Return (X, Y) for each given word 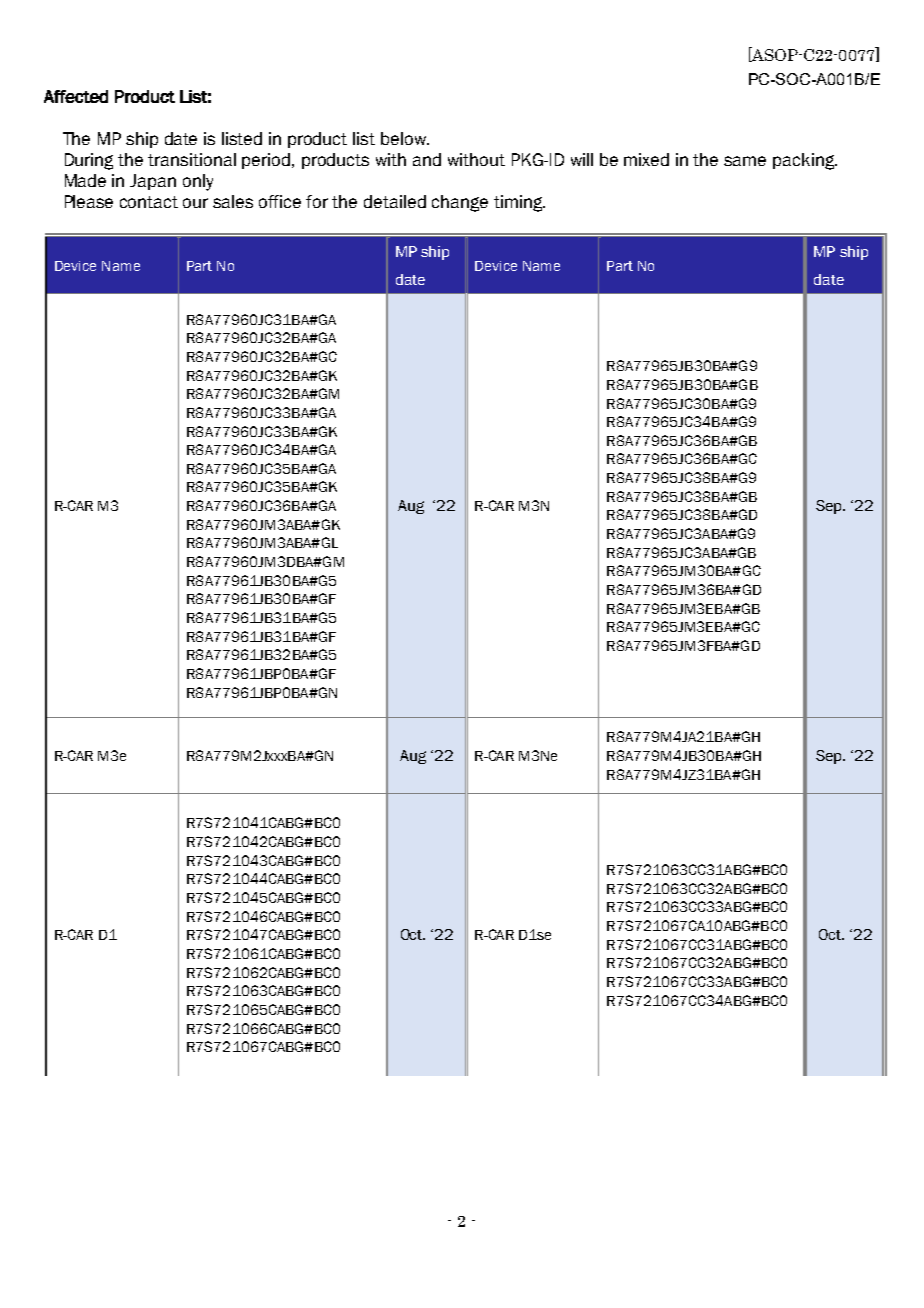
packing (805, 161)
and (427, 159)
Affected (76, 96)
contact (149, 202)
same (745, 161)
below (404, 138)
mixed (646, 159)
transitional (192, 159)
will (582, 159)
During (89, 161)
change (460, 203)
